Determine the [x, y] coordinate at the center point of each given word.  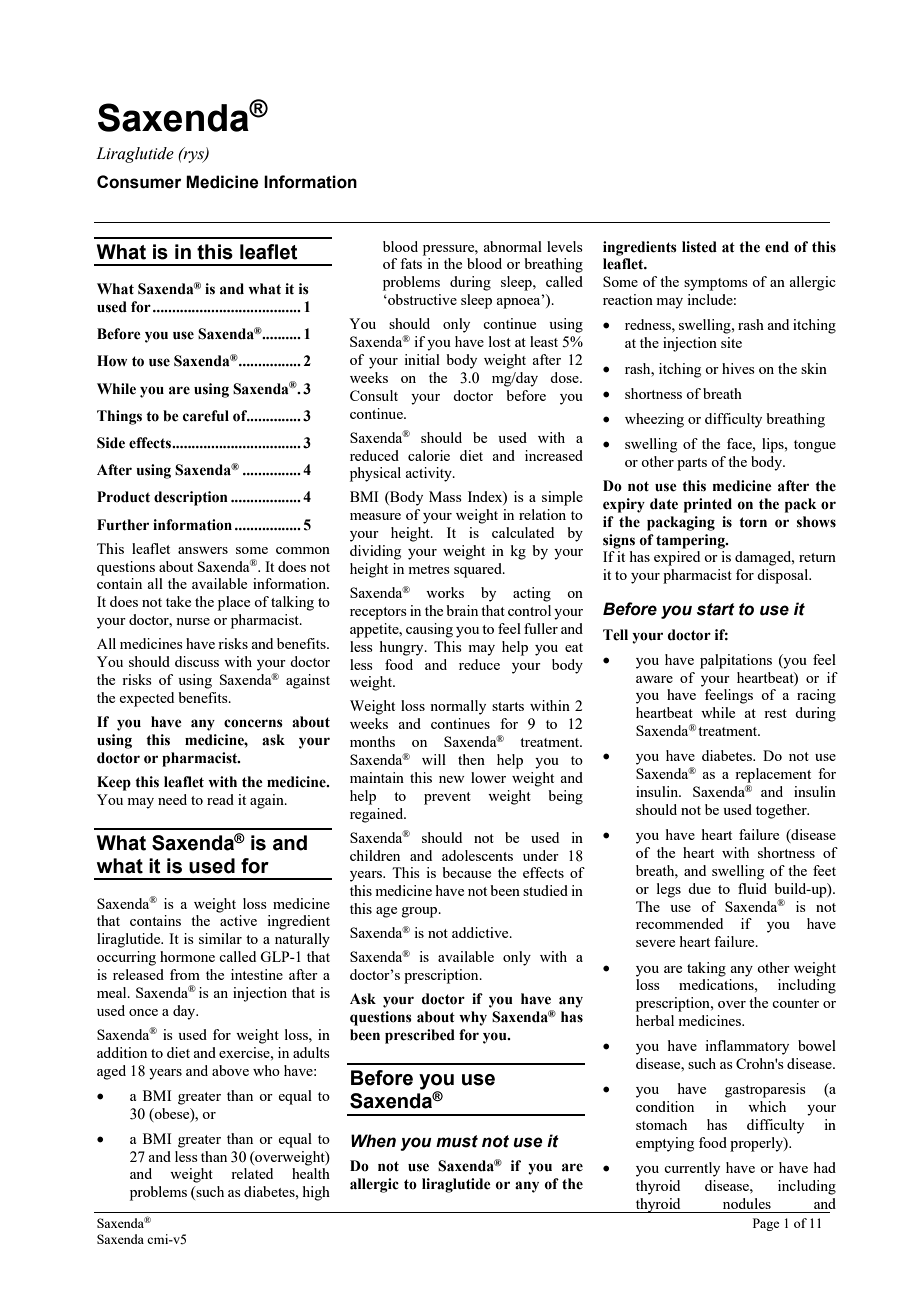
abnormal [512, 246]
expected [146, 699]
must [457, 1141]
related [252, 1173]
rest [775, 713]
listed [699, 247]
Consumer [139, 182]
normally [458, 707]
